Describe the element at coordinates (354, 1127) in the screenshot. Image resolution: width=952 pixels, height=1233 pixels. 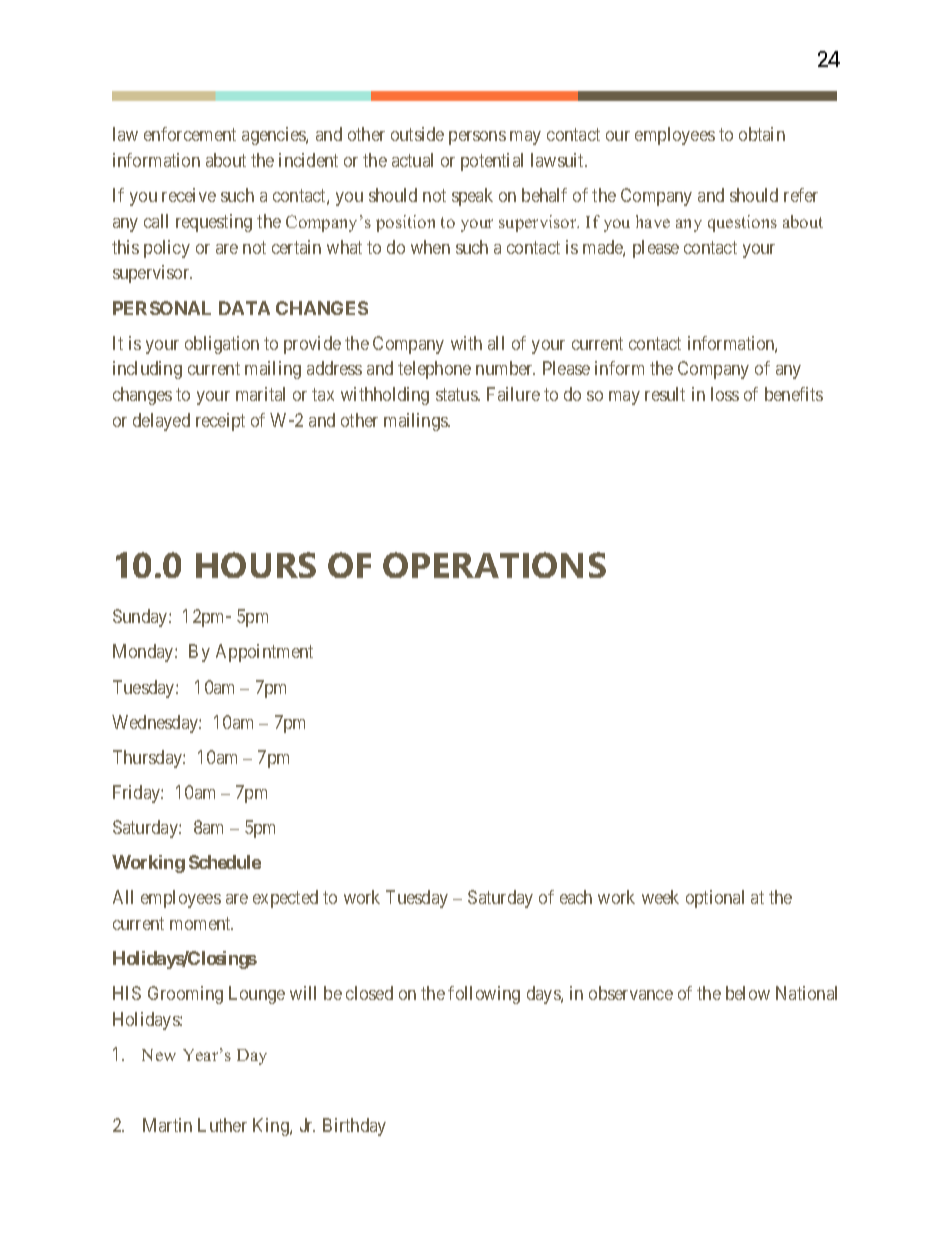
I see `Birthday` at that location.
